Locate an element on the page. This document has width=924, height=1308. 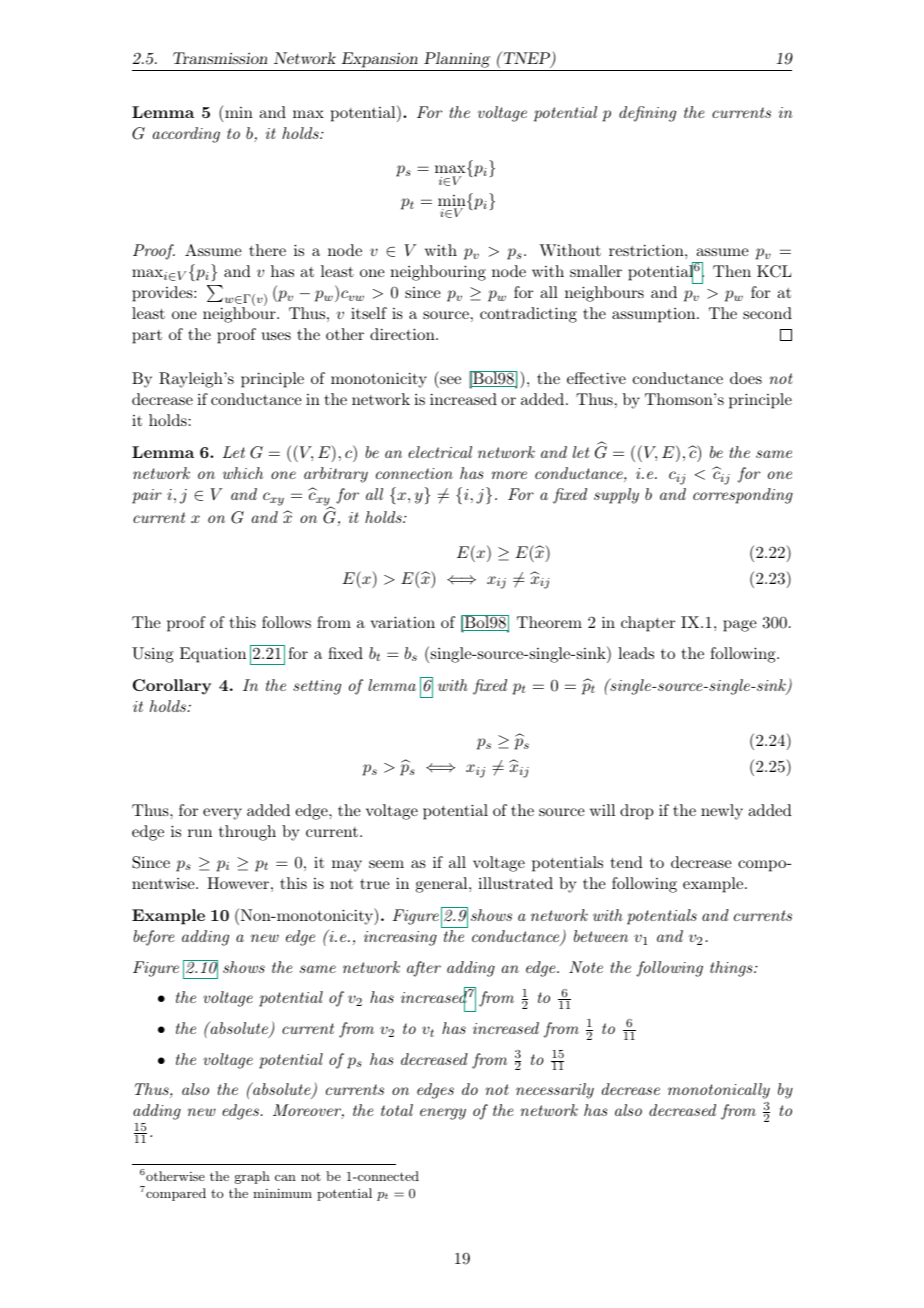
Equation is located at coordinates (213, 655).
